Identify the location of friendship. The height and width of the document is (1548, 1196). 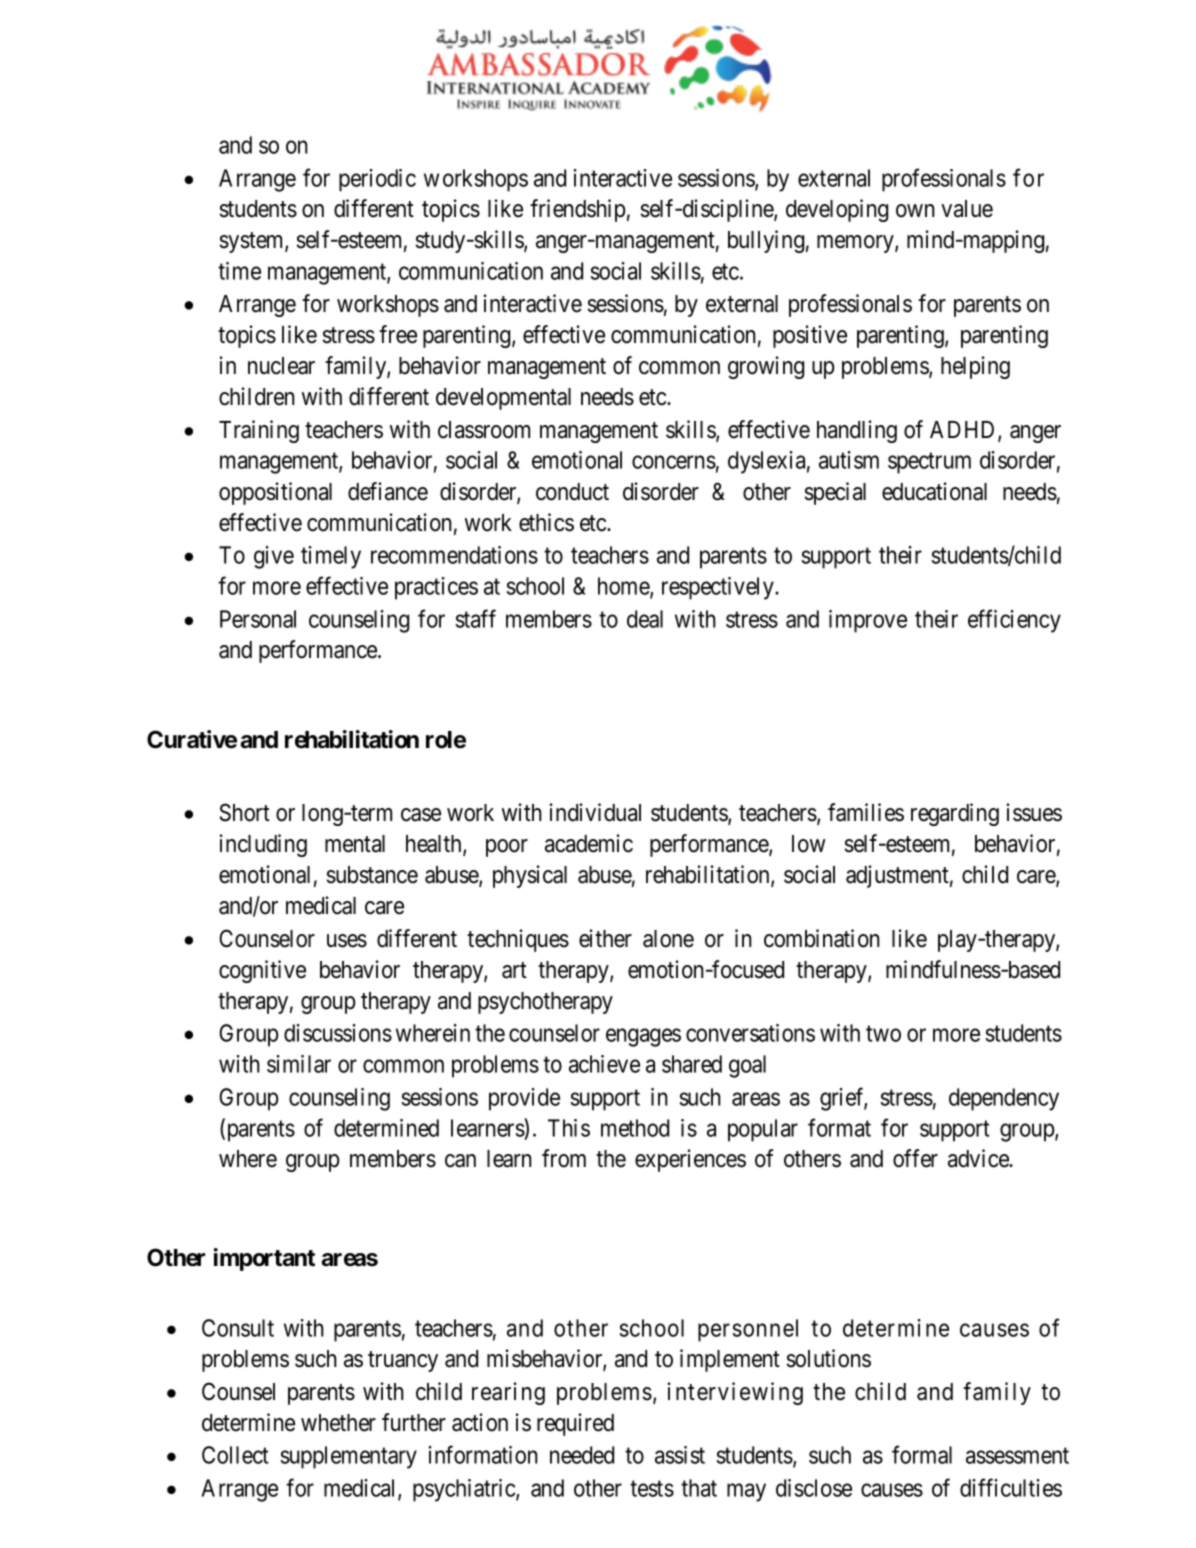
(577, 210).
